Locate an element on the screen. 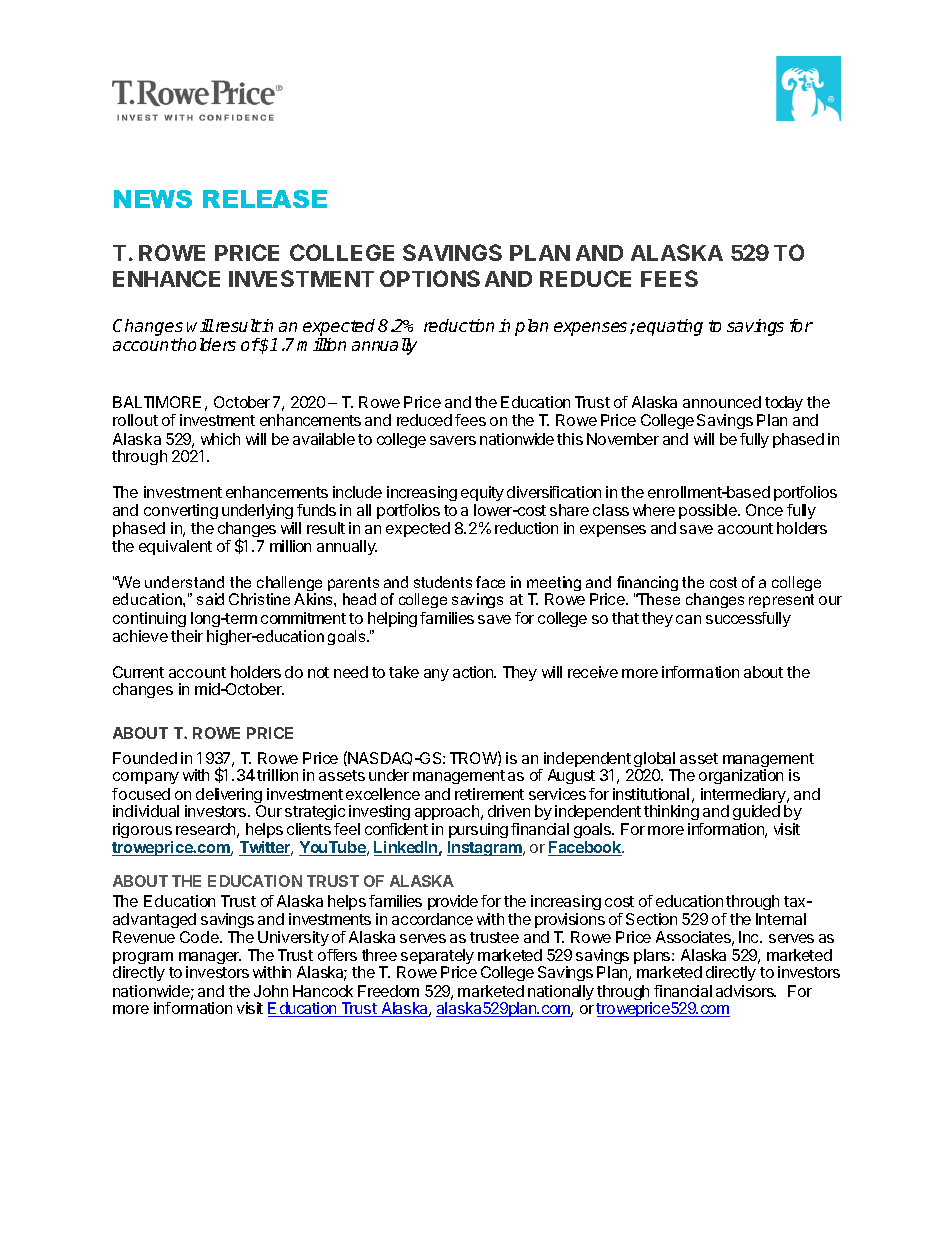  OPTIONS is located at coordinates (430, 278).
